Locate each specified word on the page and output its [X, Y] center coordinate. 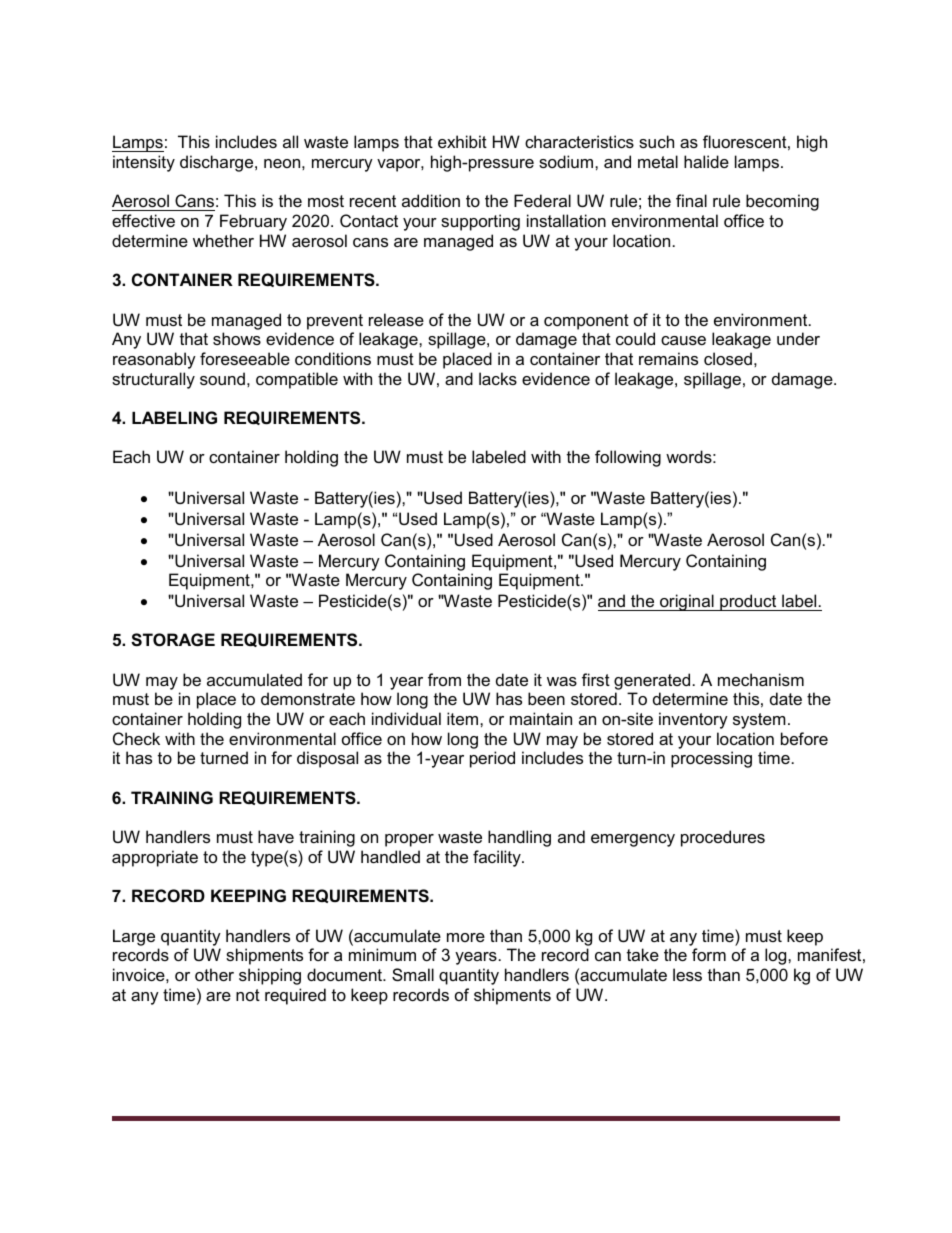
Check [136, 738]
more [466, 937]
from [444, 679]
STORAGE [173, 640]
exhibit [462, 141]
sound [222, 378]
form [709, 954]
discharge [218, 163]
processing [711, 759]
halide [706, 161]
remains [668, 358]
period [492, 759]
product [748, 602]
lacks [498, 378]
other [214, 974]
